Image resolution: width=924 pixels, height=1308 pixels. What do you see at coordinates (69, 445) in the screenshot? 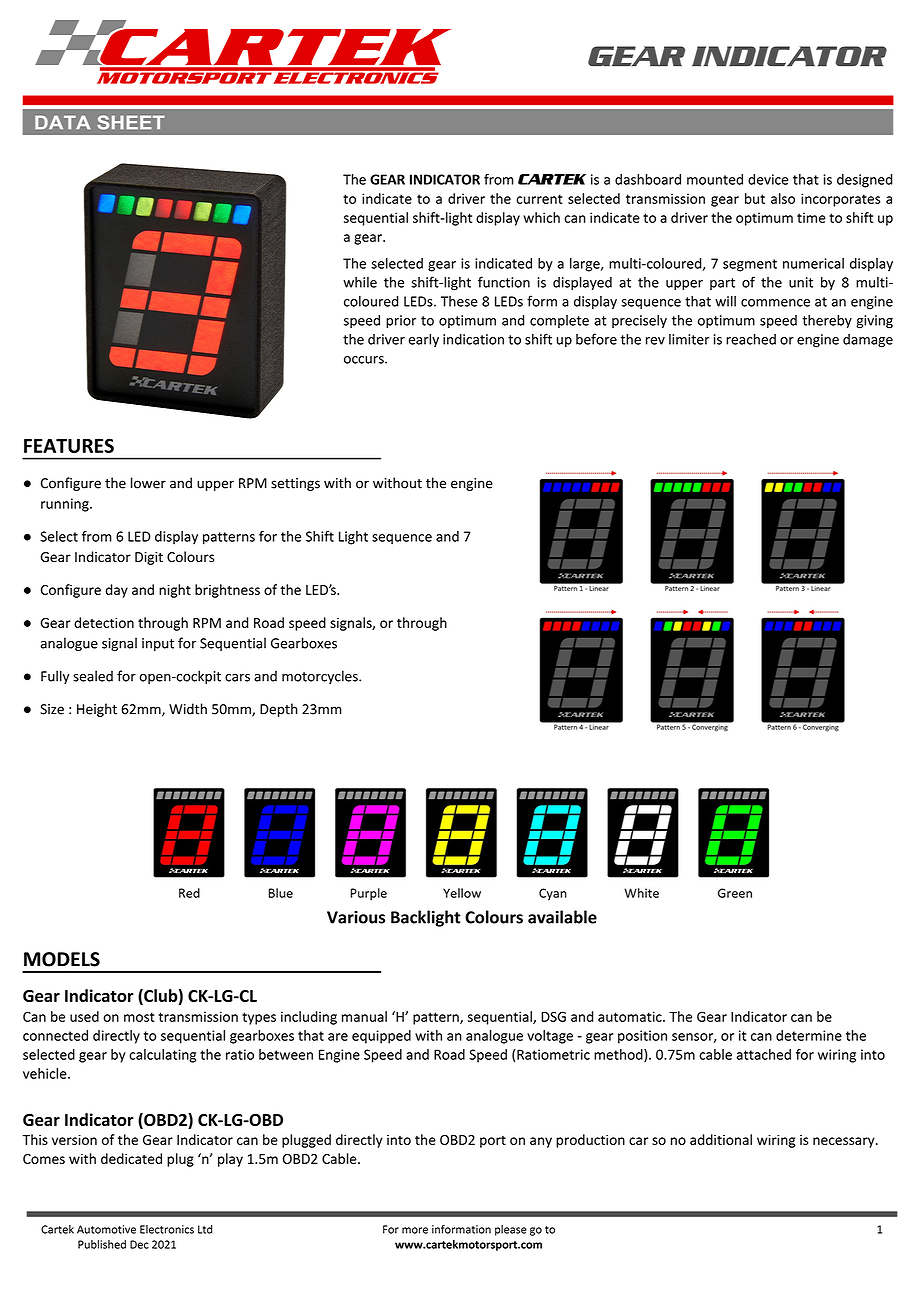
I see `FEATURES` at bounding box center [69, 445].
